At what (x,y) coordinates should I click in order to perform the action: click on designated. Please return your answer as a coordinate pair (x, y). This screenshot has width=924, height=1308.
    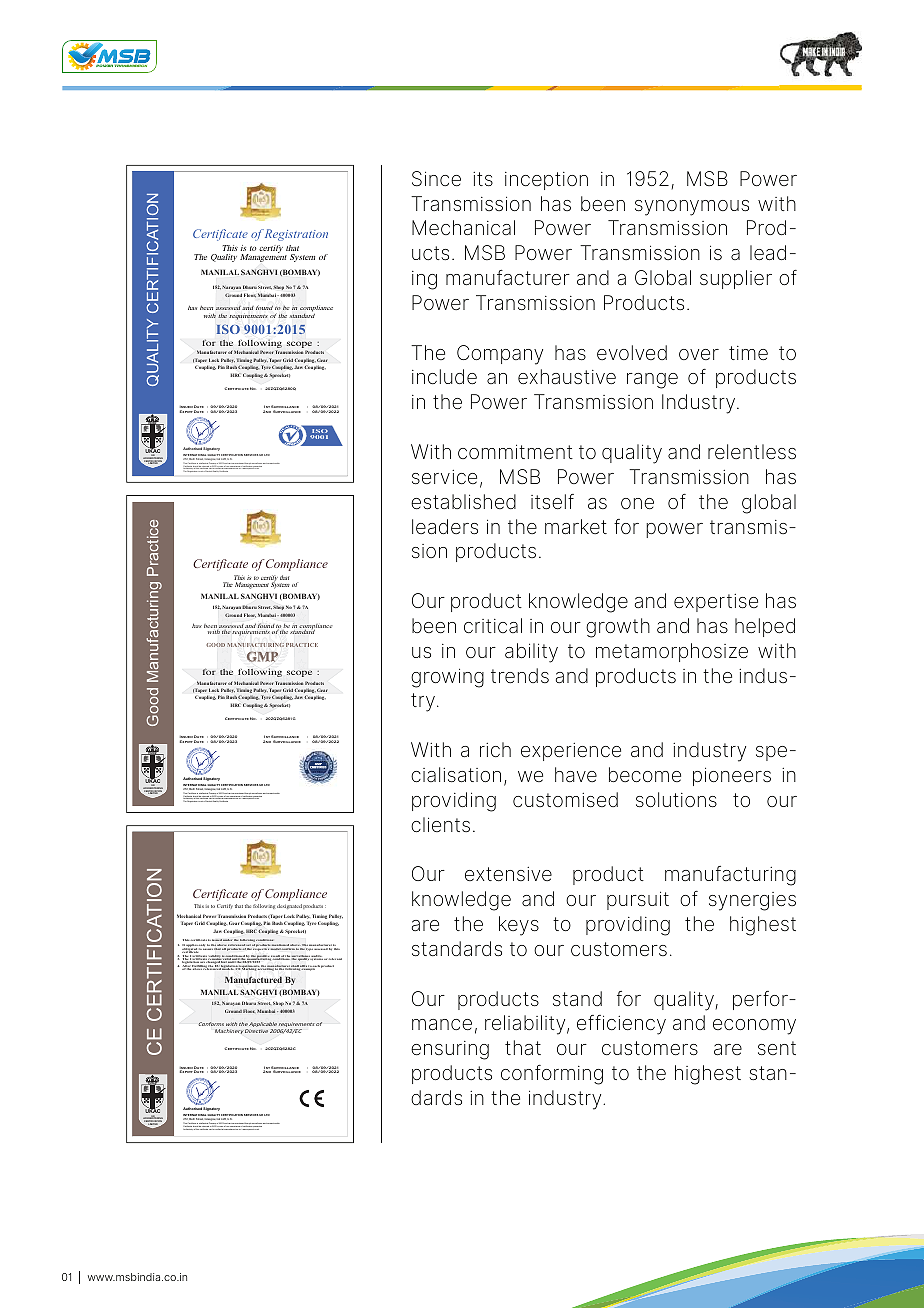
    Looking at the image, I should click on (289, 906).
